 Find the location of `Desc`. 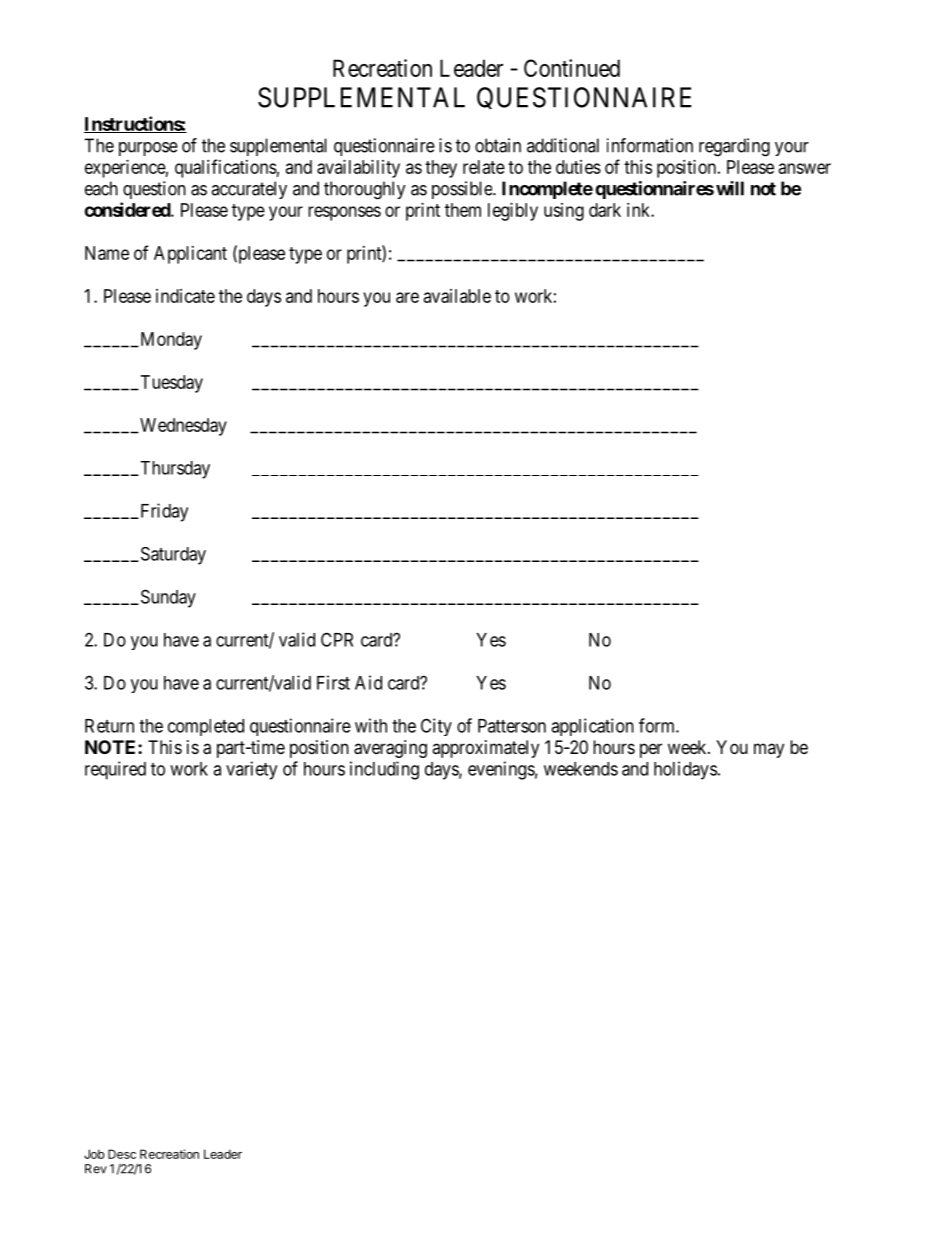

Desc is located at coordinates (122, 1154).
